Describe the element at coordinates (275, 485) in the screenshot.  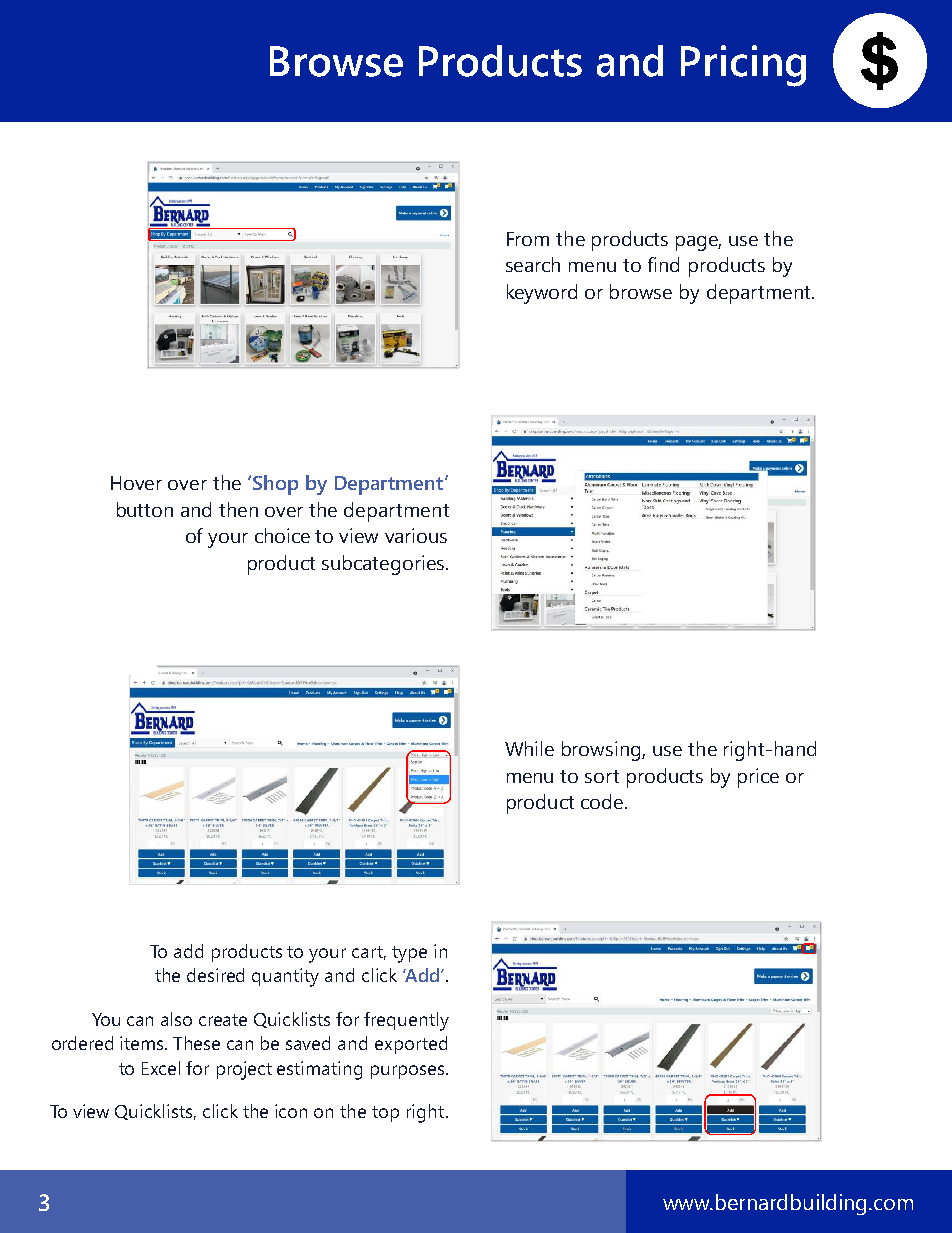
I see `Shop` at that location.
